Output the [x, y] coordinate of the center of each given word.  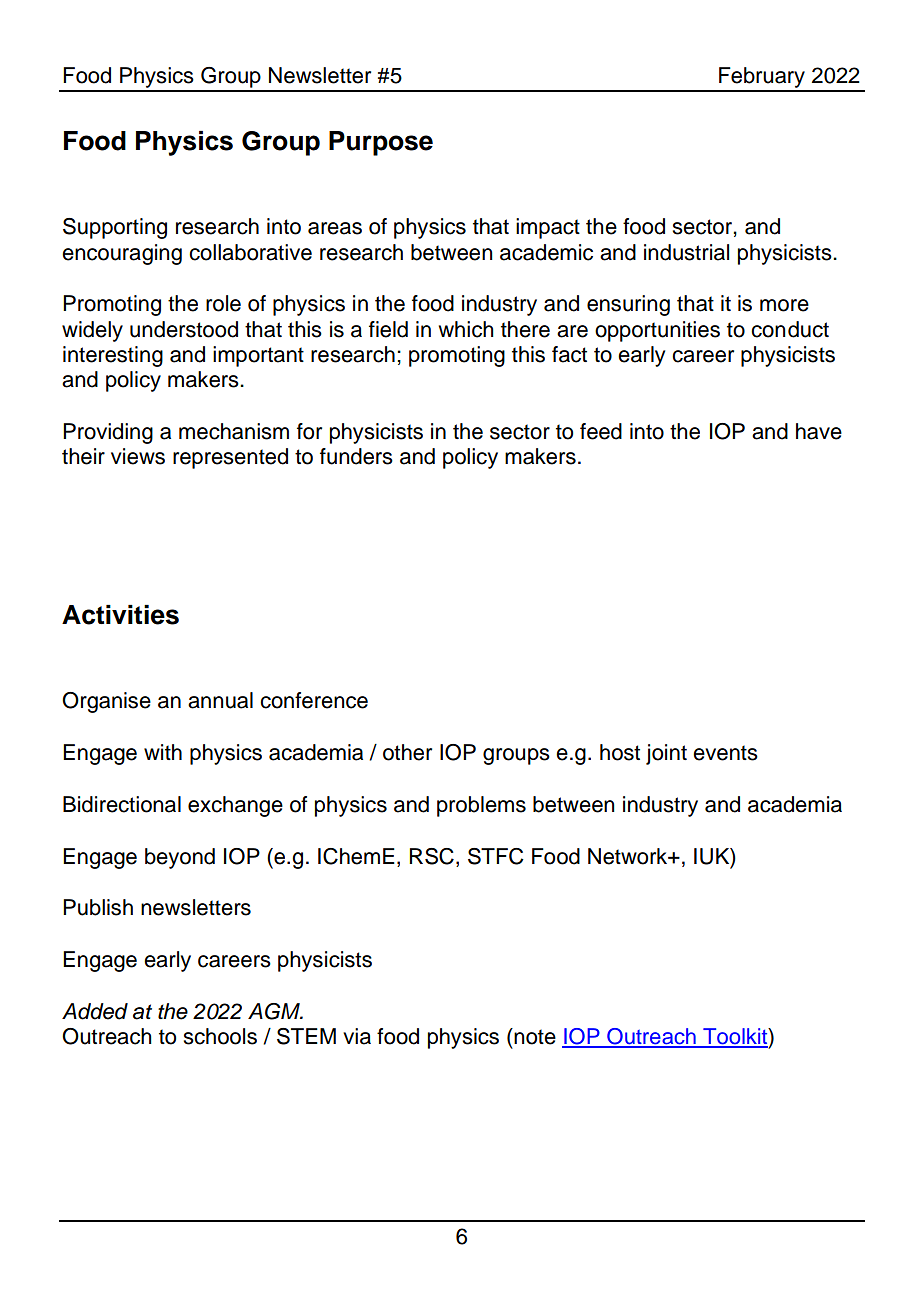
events [725, 753]
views [138, 456]
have [819, 431]
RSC [431, 856]
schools [220, 1036]
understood [184, 329]
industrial [686, 252]
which [466, 329]
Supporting [115, 228]
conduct [790, 329]
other [407, 752]
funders [356, 456]
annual [220, 700]
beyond [180, 858]
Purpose [381, 143]
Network [629, 856]
